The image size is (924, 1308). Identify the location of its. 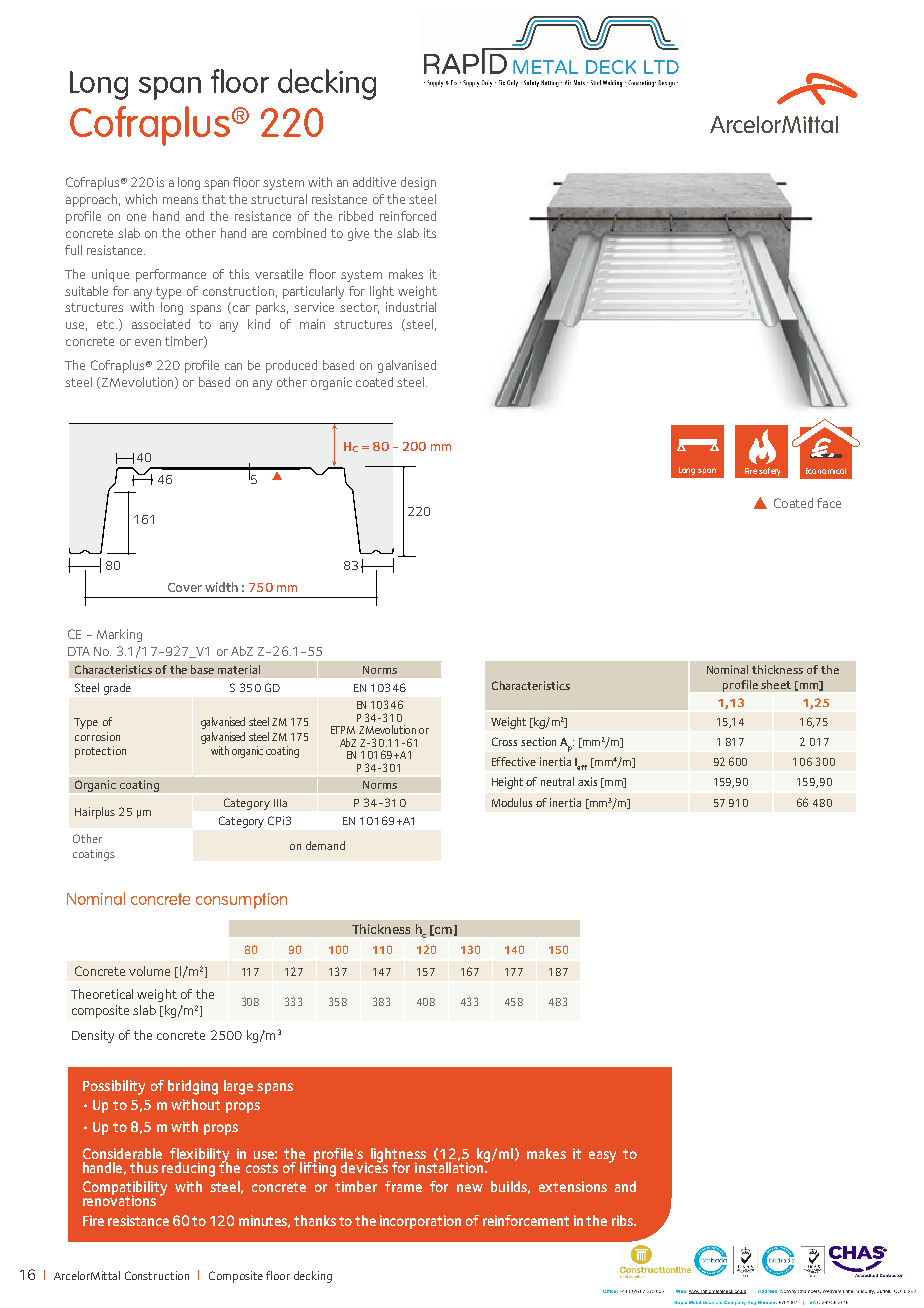
(430, 233).
